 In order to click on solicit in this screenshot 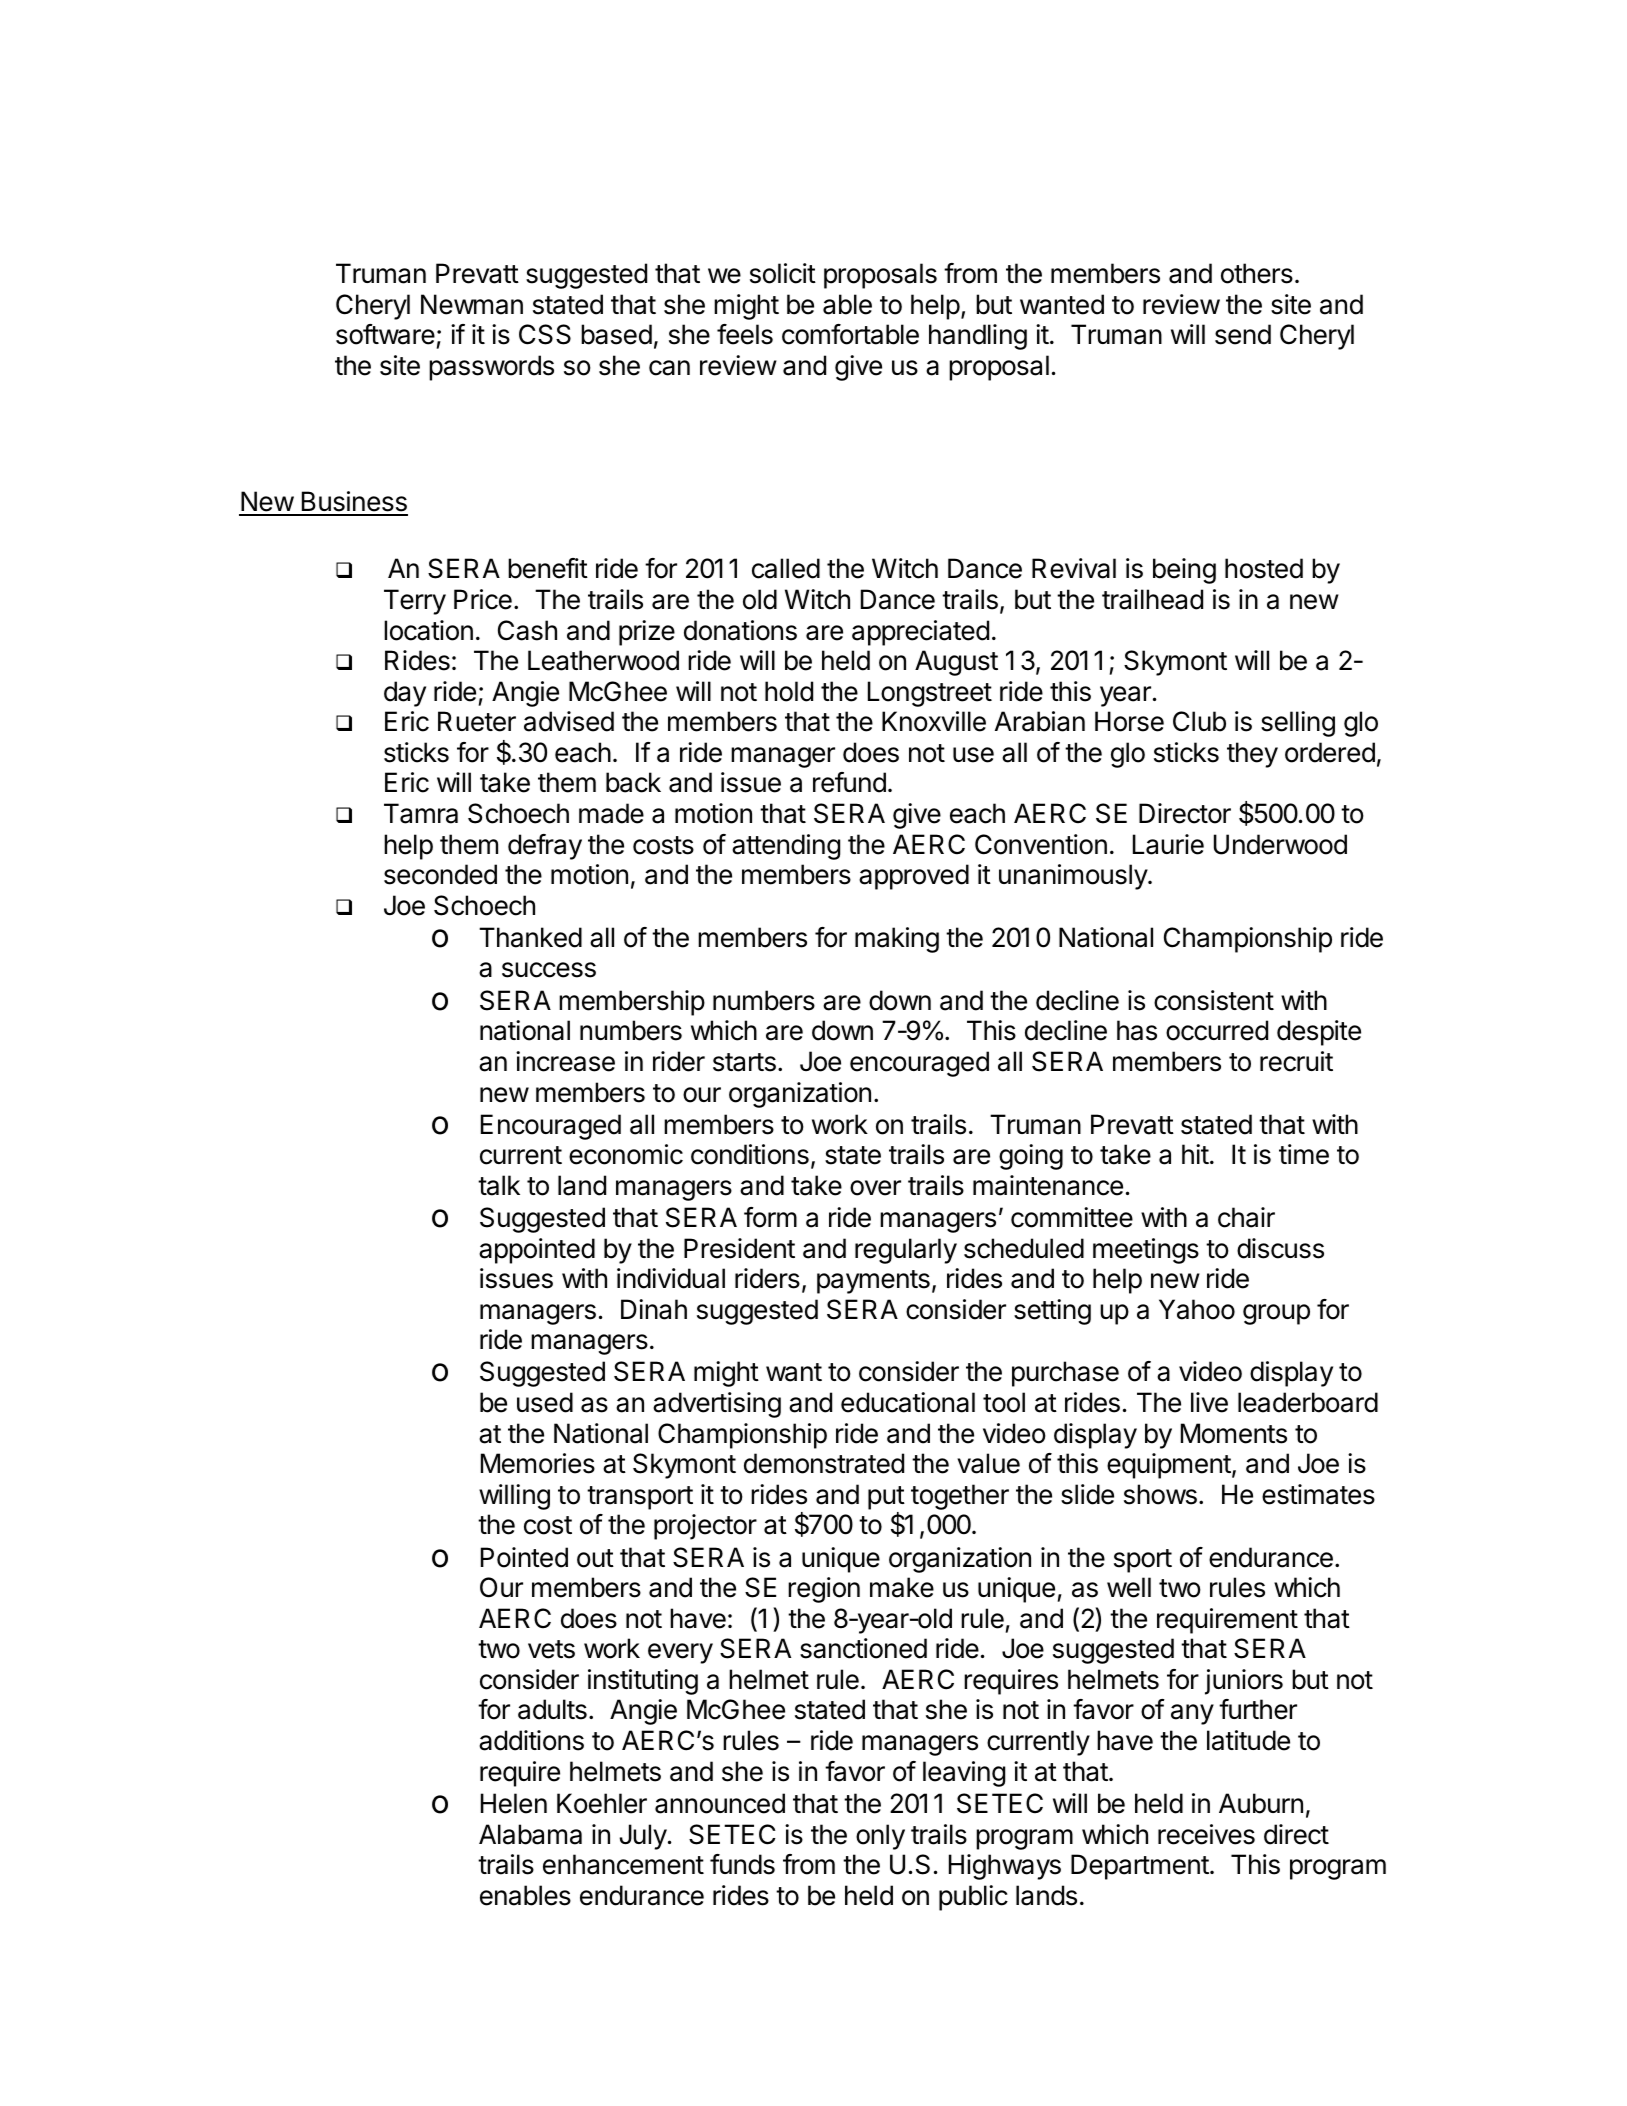, I will do `click(783, 273)`.
